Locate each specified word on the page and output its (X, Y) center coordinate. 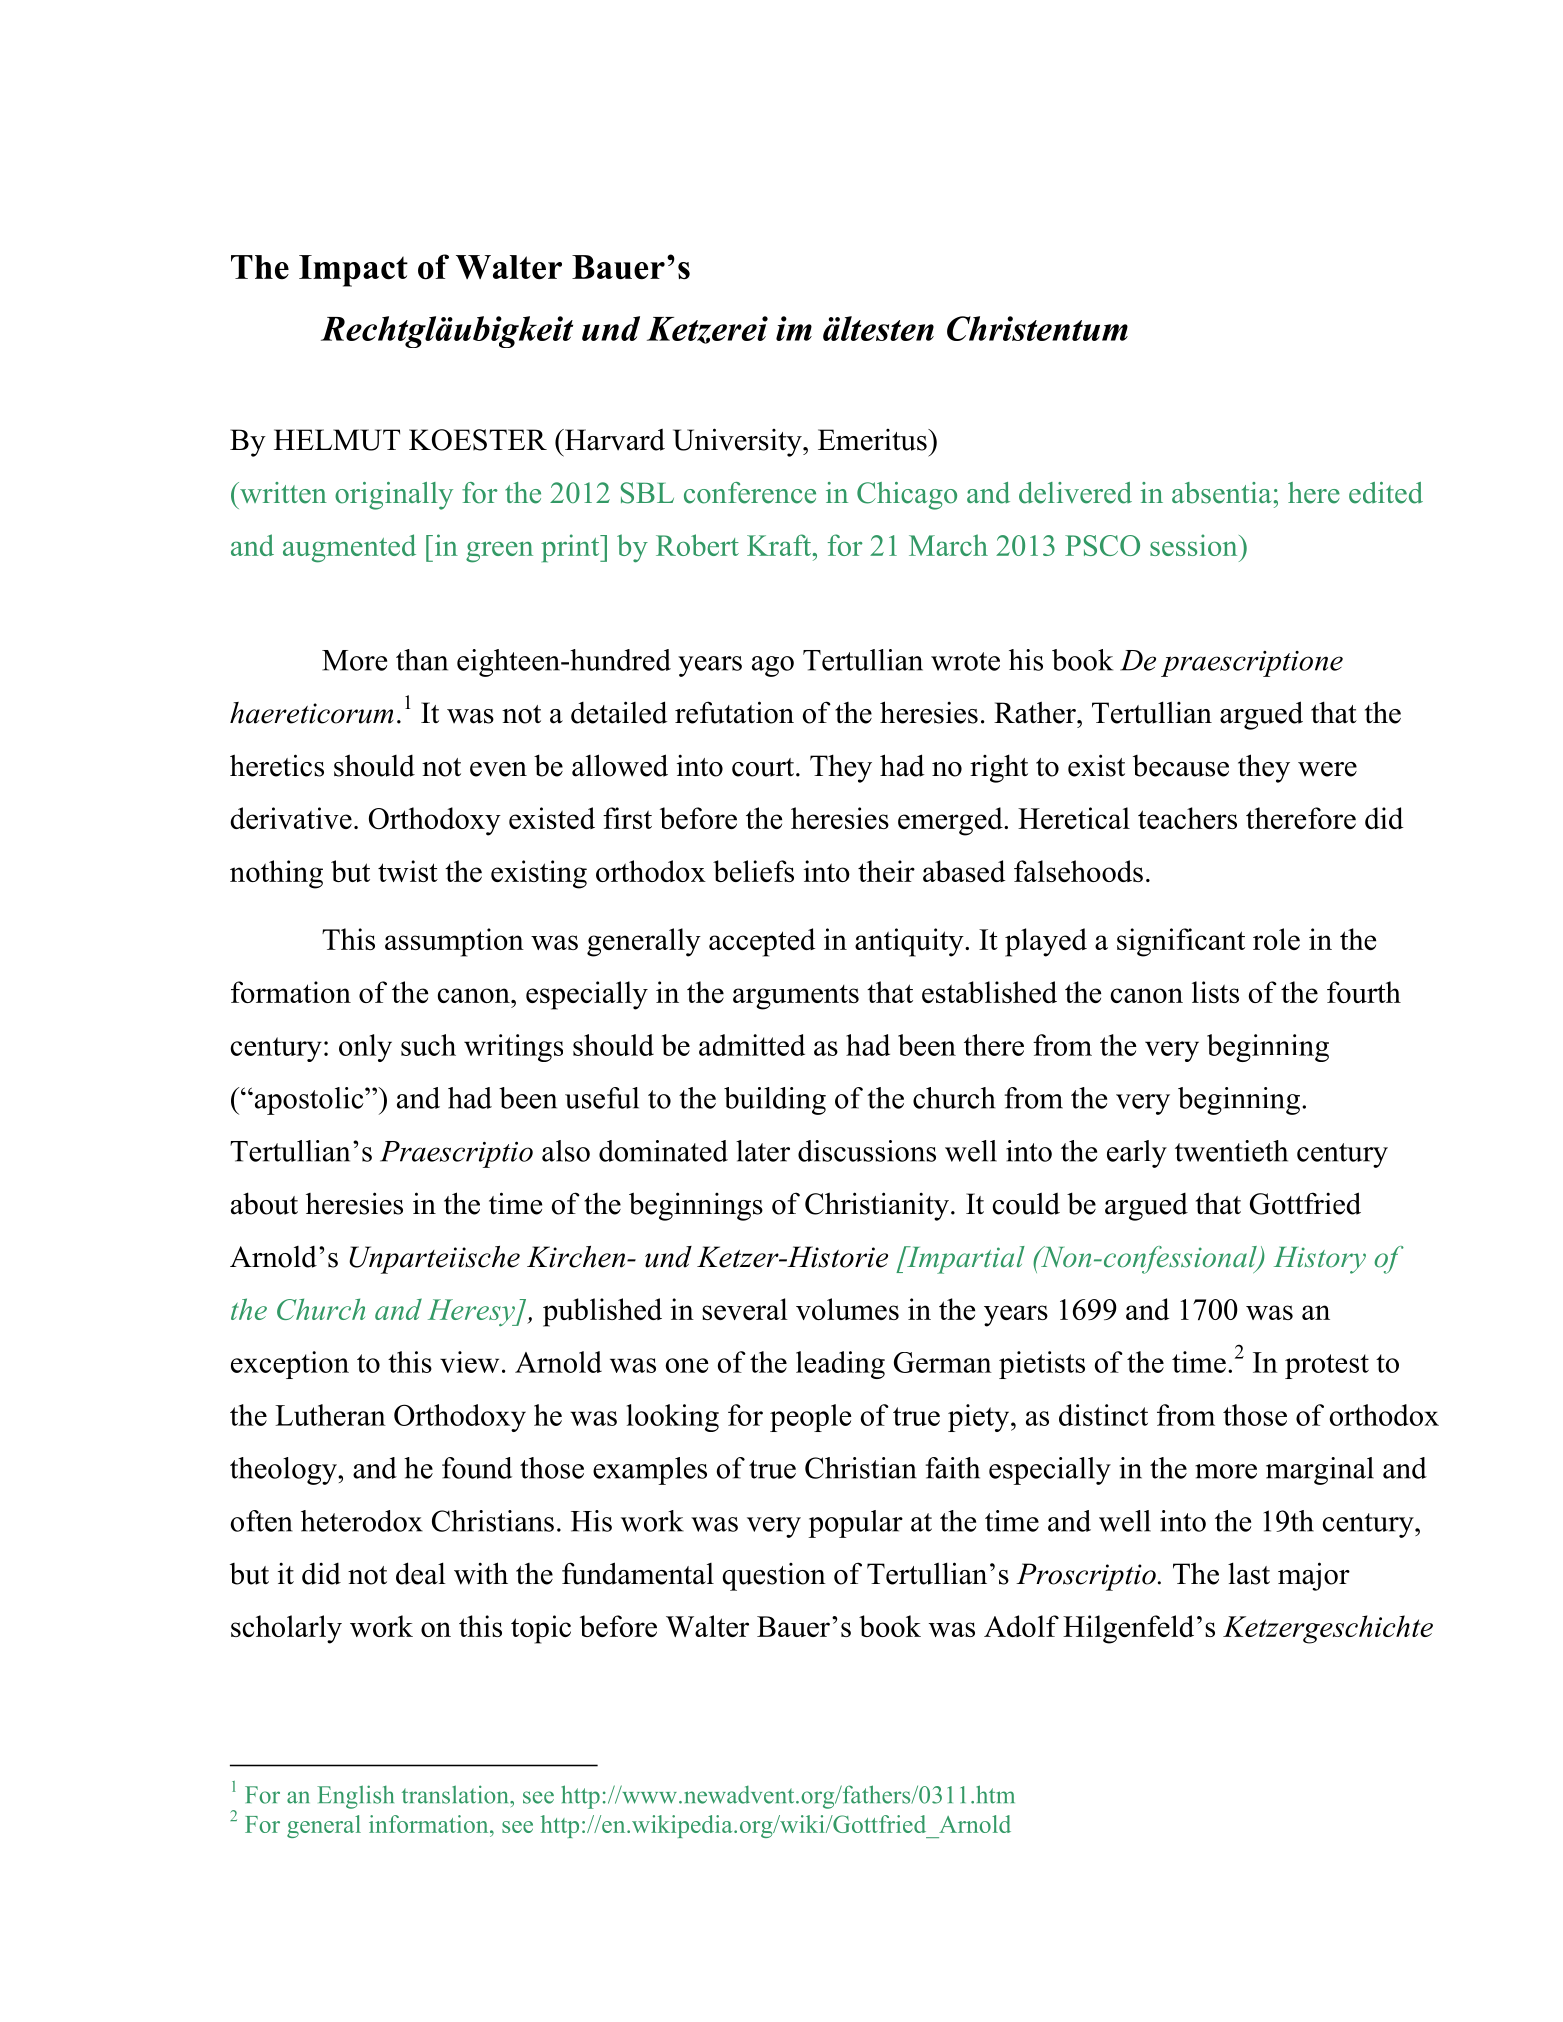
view (469, 1362)
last (1249, 1573)
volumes (847, 1309)
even (498, 769)
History (1320, 1260)
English (355, 1797)
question (774, 1577)
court (764, 767)
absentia (1221, 493)
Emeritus (873, 440)
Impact (353, 271)
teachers (1187, 818)
